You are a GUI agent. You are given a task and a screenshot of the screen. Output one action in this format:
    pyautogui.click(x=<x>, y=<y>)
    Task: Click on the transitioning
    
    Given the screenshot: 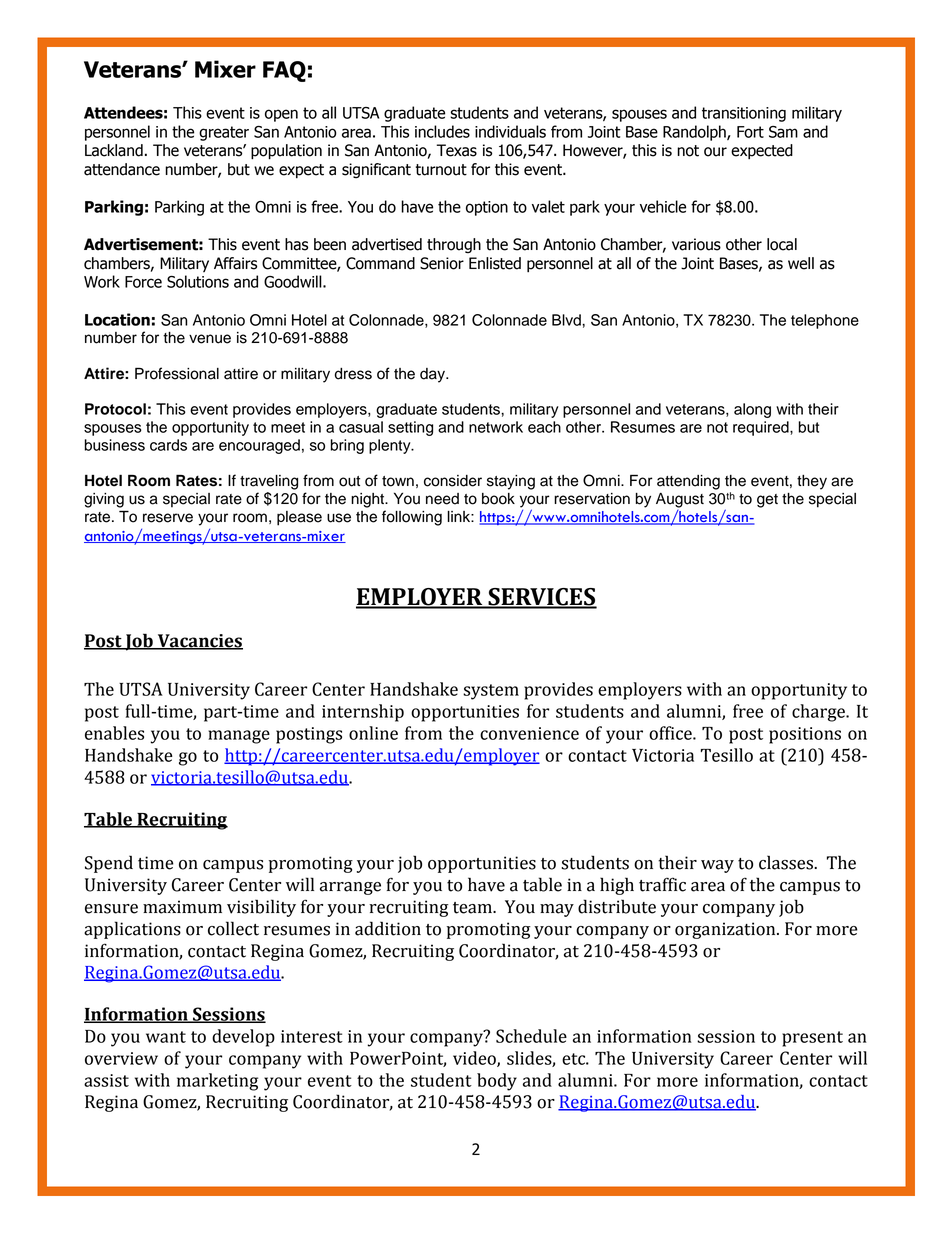 What is the action you would take?
    pyautogui.click(x=744, y=114)
